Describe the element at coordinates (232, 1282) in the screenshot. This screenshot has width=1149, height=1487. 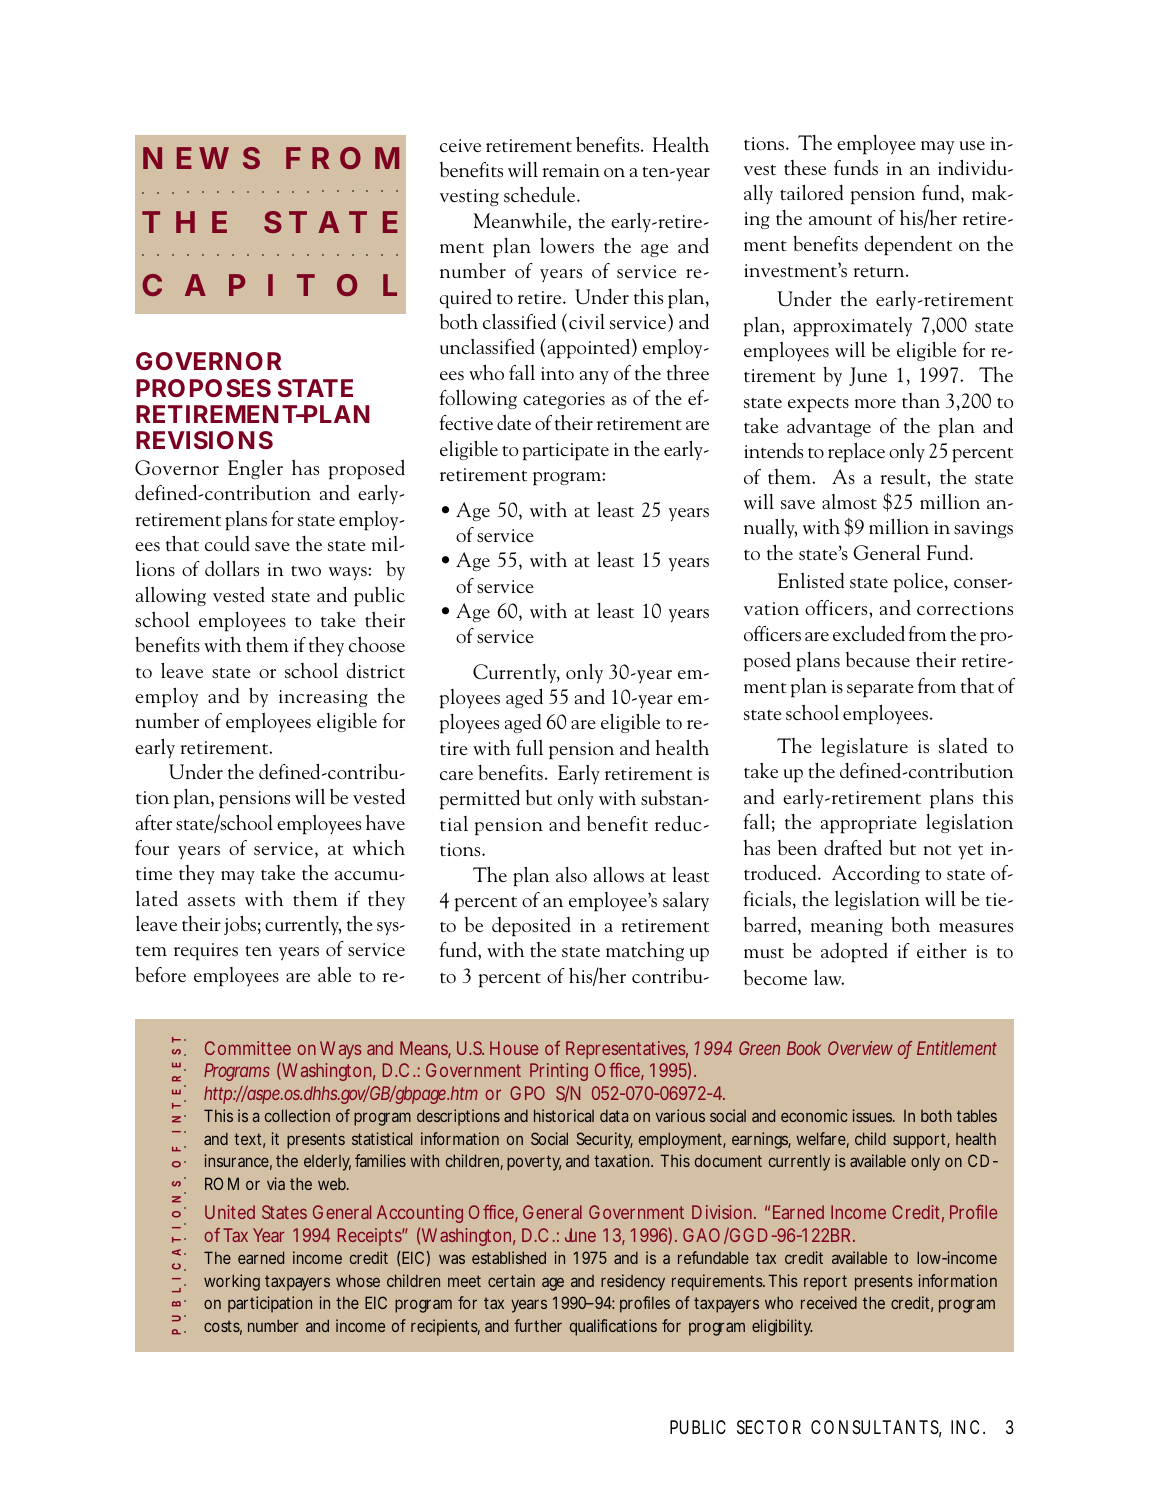
I see `working` at that location.
